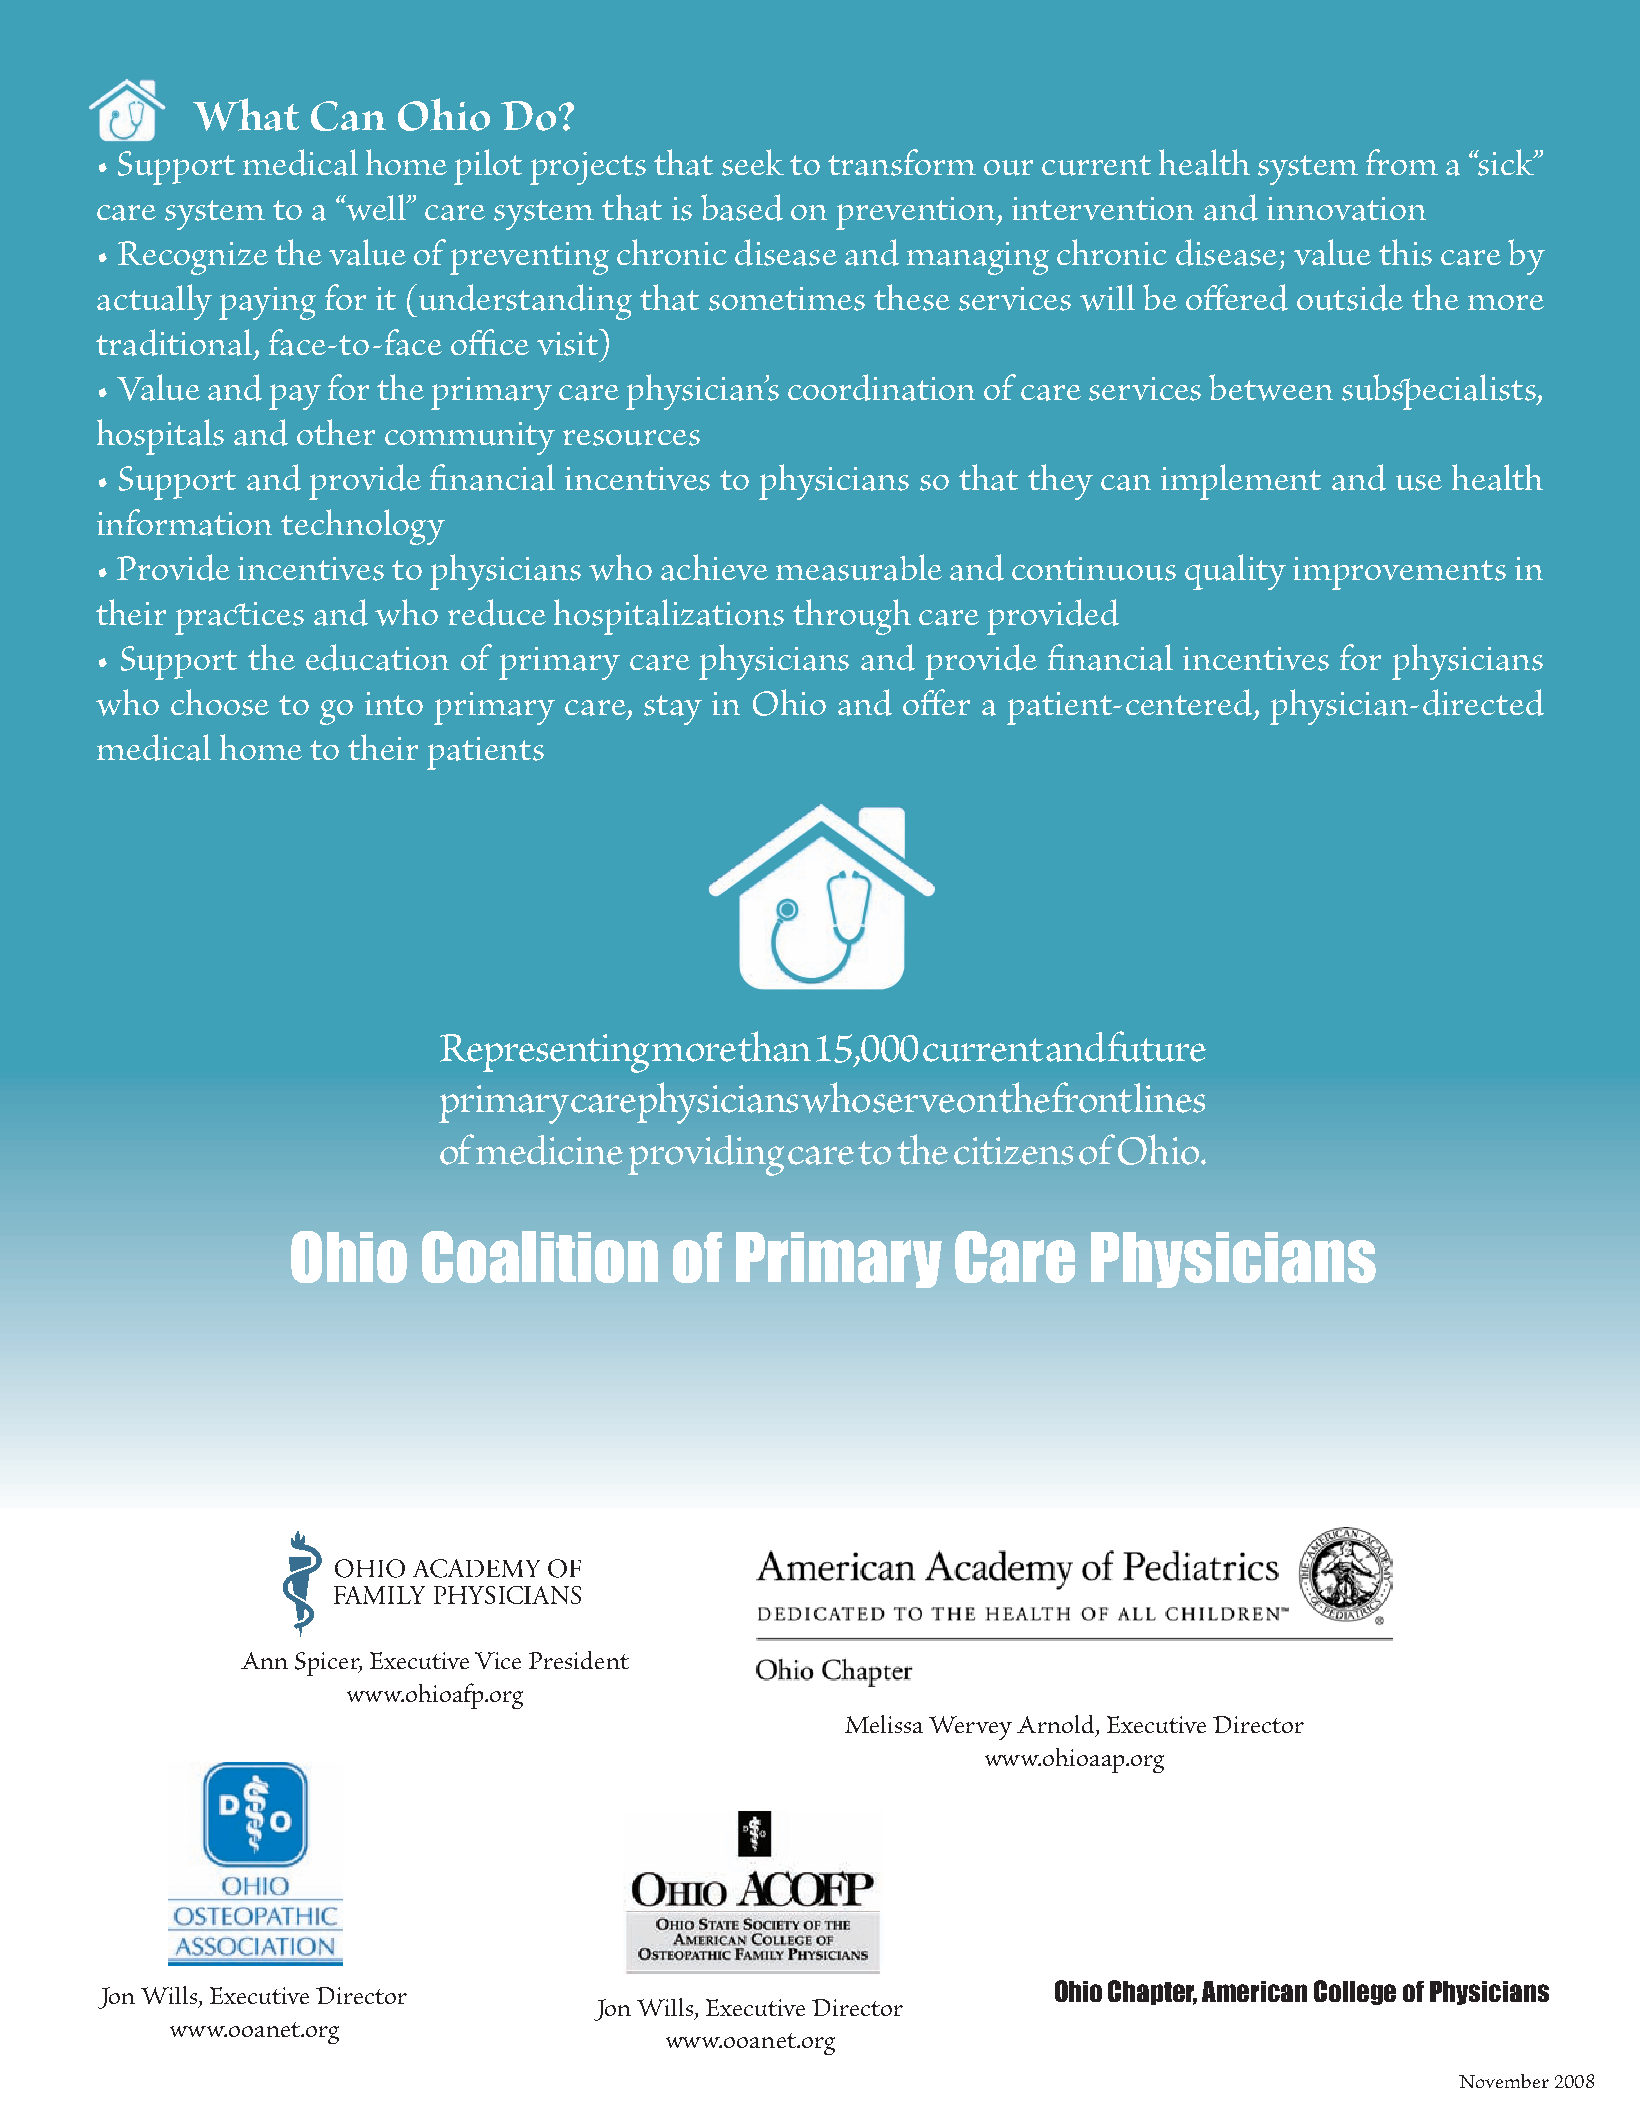 The width and height of the screenshot is (1640, 2122). I want to click on well, so click(376, 207).
